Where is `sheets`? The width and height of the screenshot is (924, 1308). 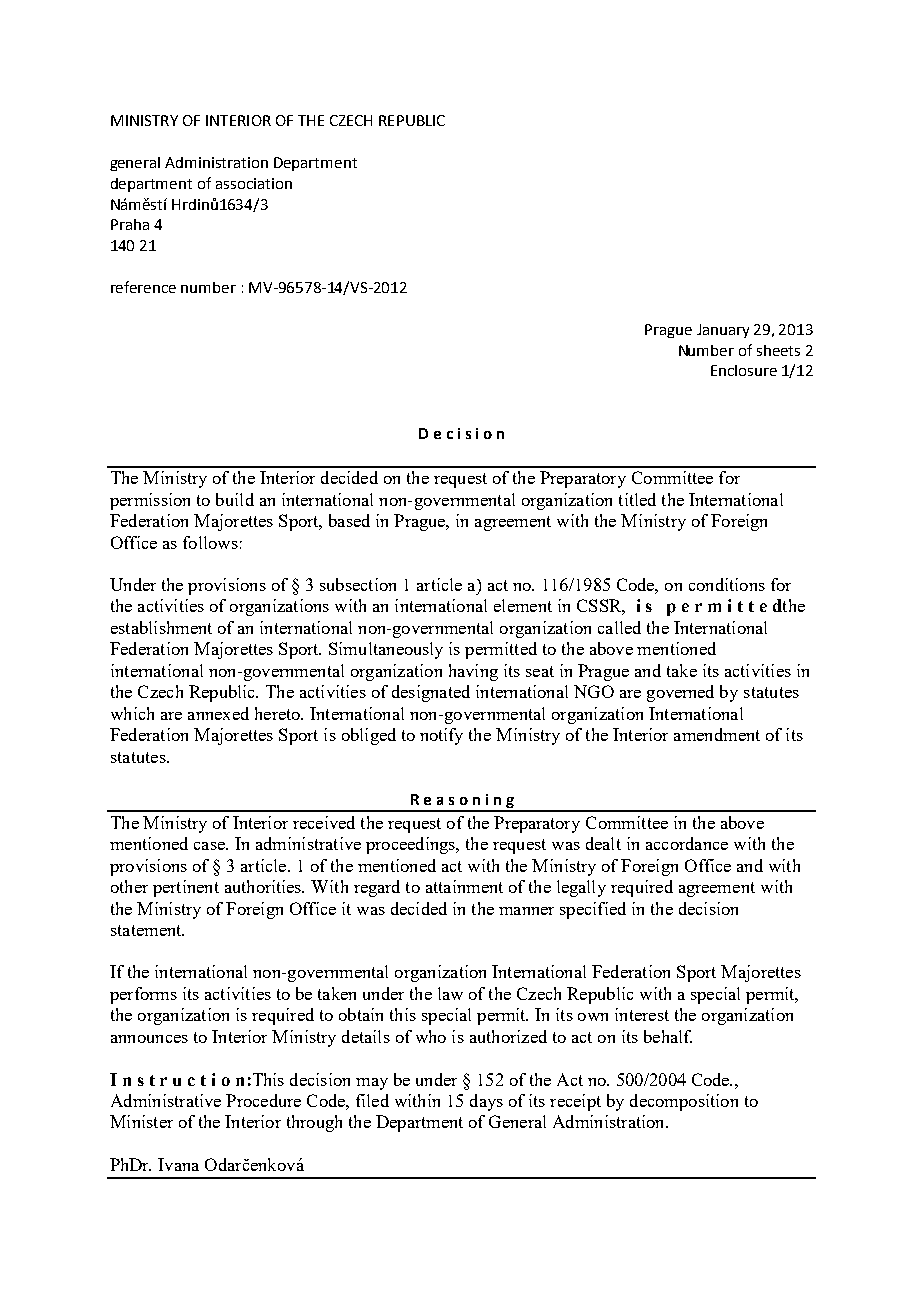 sheets is located at coordinates (778, 350).
